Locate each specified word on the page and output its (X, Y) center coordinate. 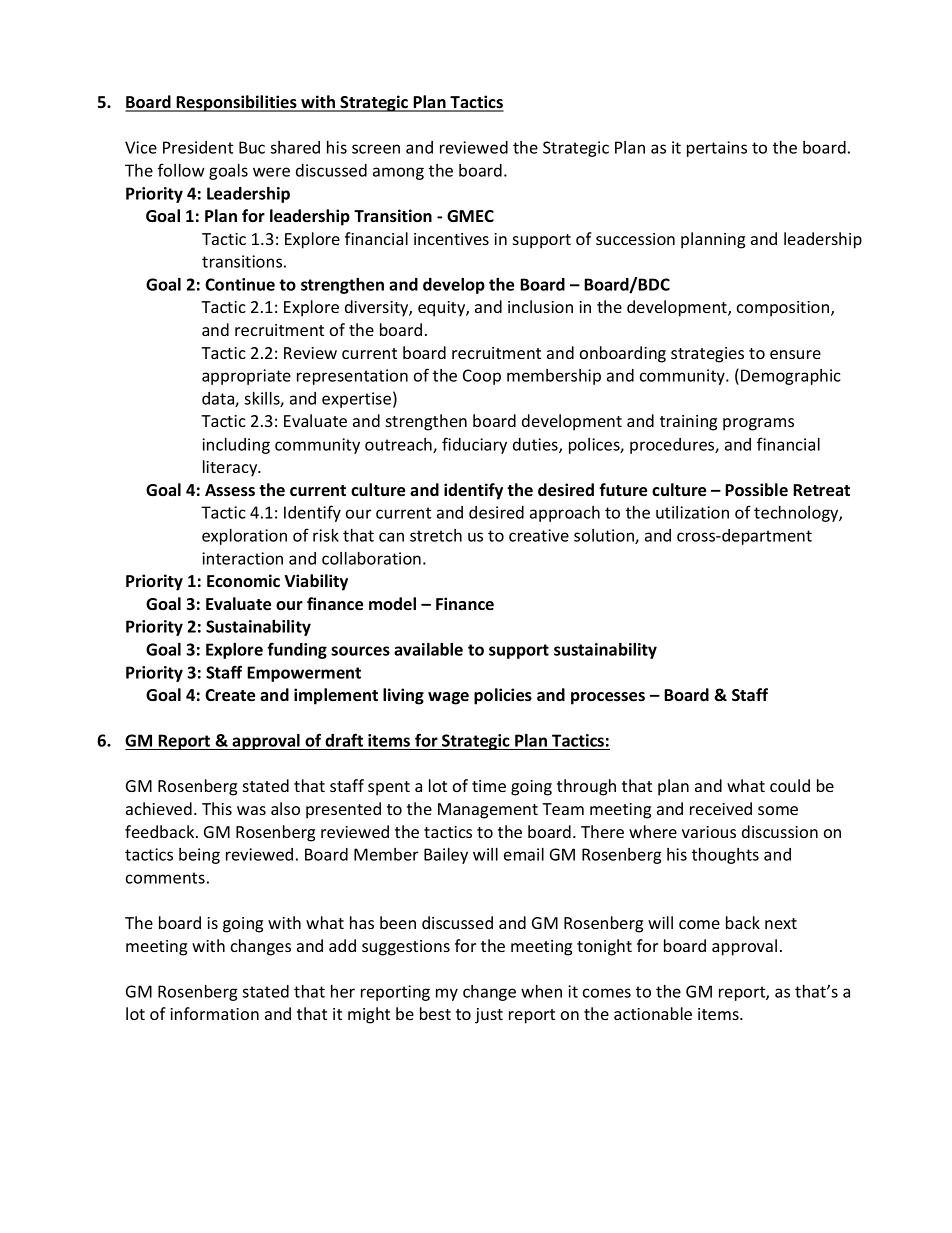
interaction (242, 558)
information (214, 1013)
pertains (717, 149)
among (398, 173)
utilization (692, 512)
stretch (436, 535)
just (489, 1016)
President (198, 147)
